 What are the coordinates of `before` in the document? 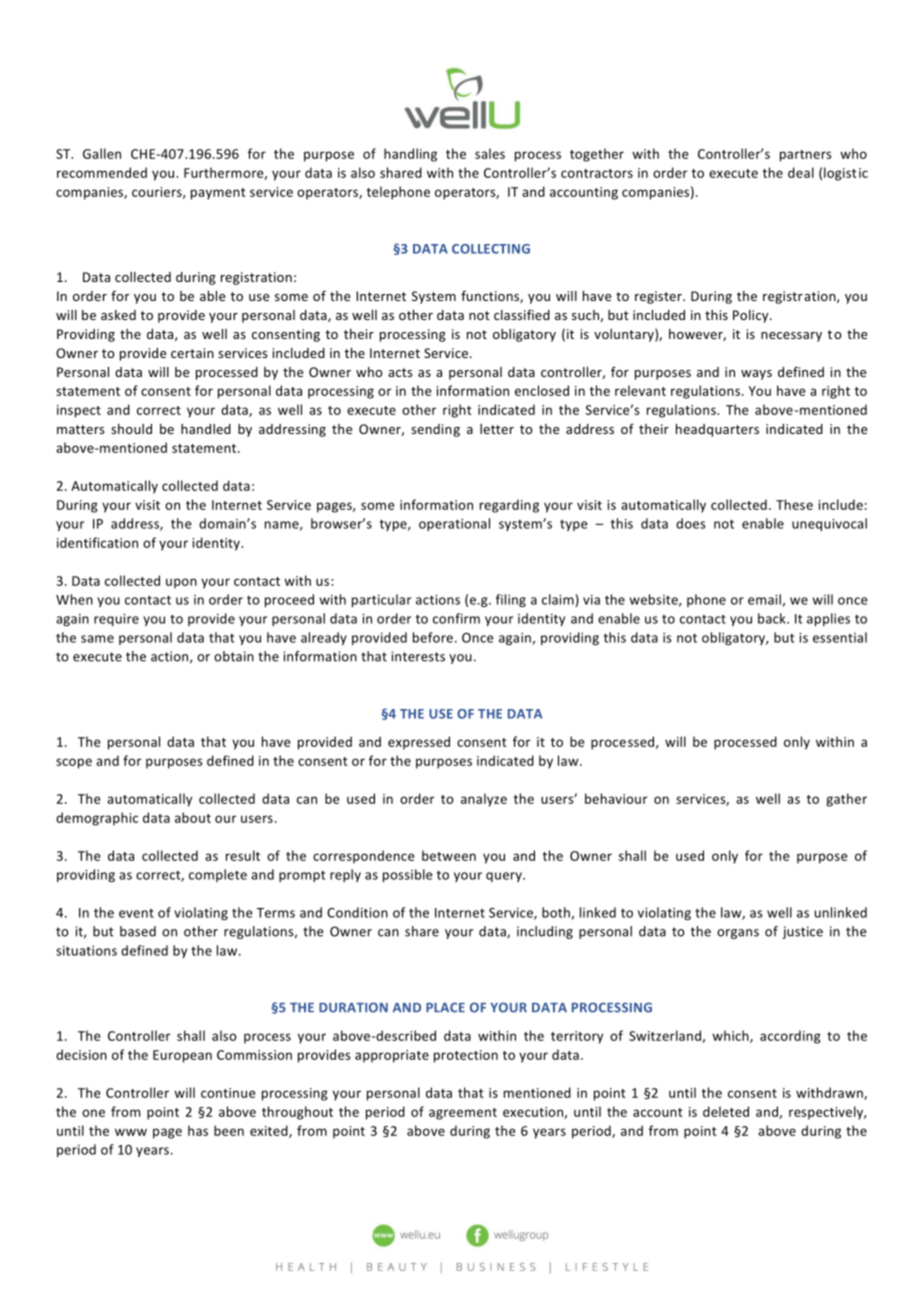 It's located at (433, 637).
